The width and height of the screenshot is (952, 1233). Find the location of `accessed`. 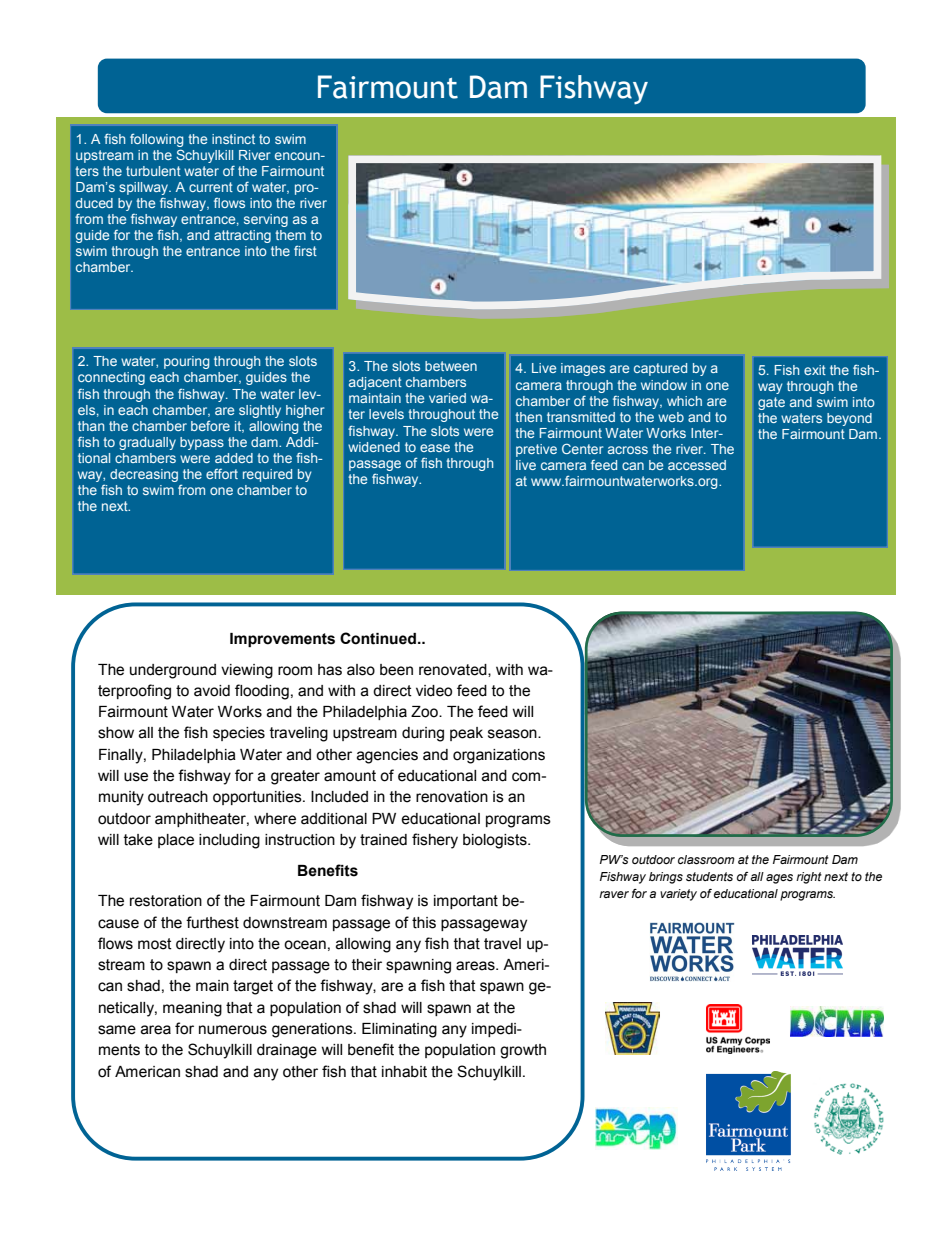

accessed is located at coordinates (697, 465).
